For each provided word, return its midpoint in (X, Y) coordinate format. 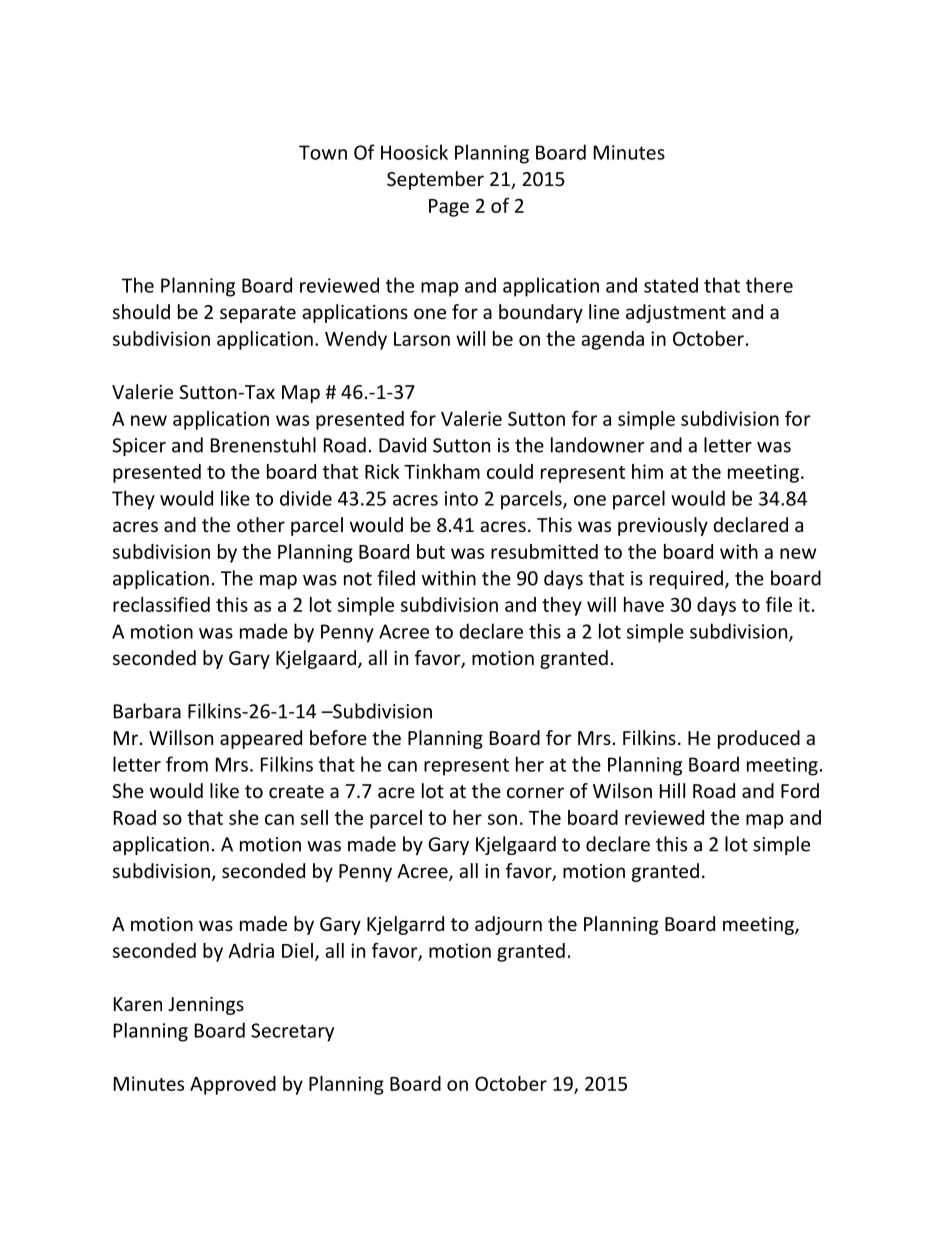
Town (323, 152)
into (461, 498)
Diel (297, 950)
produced (759, 739)
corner (535, 792)
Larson (422, 339)
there (769, 285)
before (338, 737)
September (435, 180)
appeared (261, 739)
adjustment (676, 313)
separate (258, 314)
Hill (672, 790)
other (261, 524)
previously (663, 526)
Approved (233, 1085)
